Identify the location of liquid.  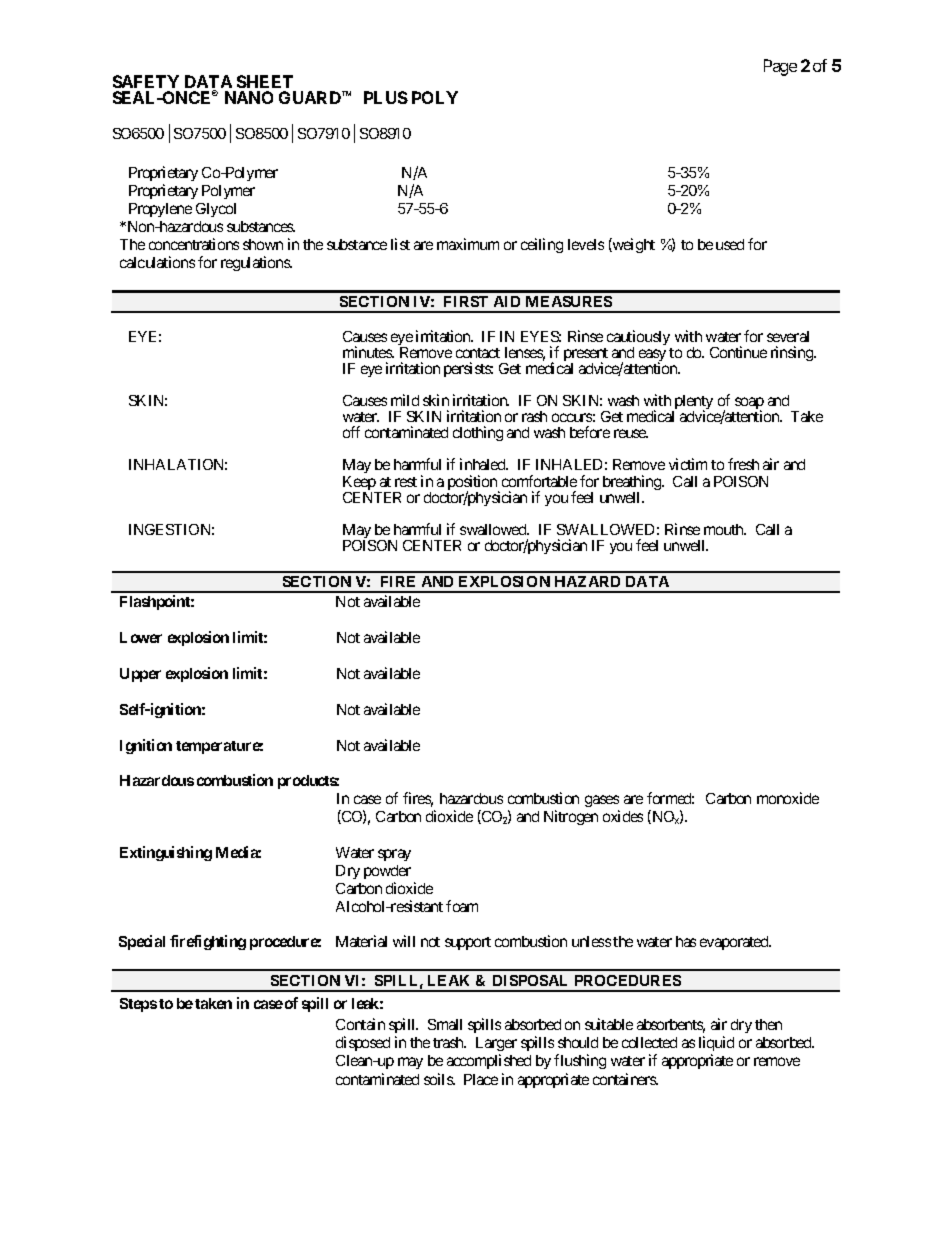
(716, 1043).
